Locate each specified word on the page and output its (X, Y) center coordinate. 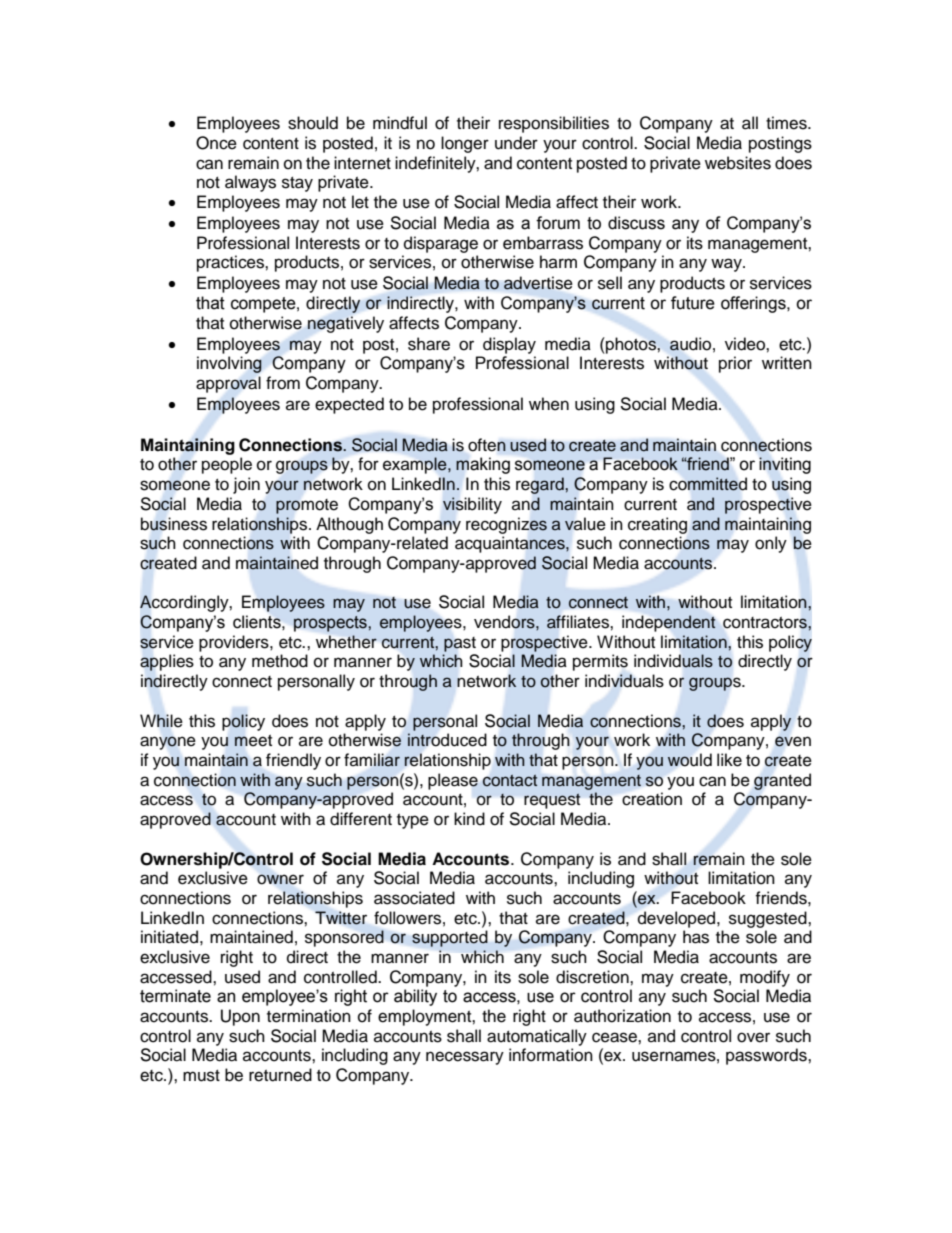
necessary (465, 1058)
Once (216, 143)
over (753, 1037)
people (227, 465)
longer (465, 144)
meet (253, 741)
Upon (240, 1017)
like (729, 760)
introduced (447, 740)
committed (708, 484)
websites (738, 163)
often (487, 445)
